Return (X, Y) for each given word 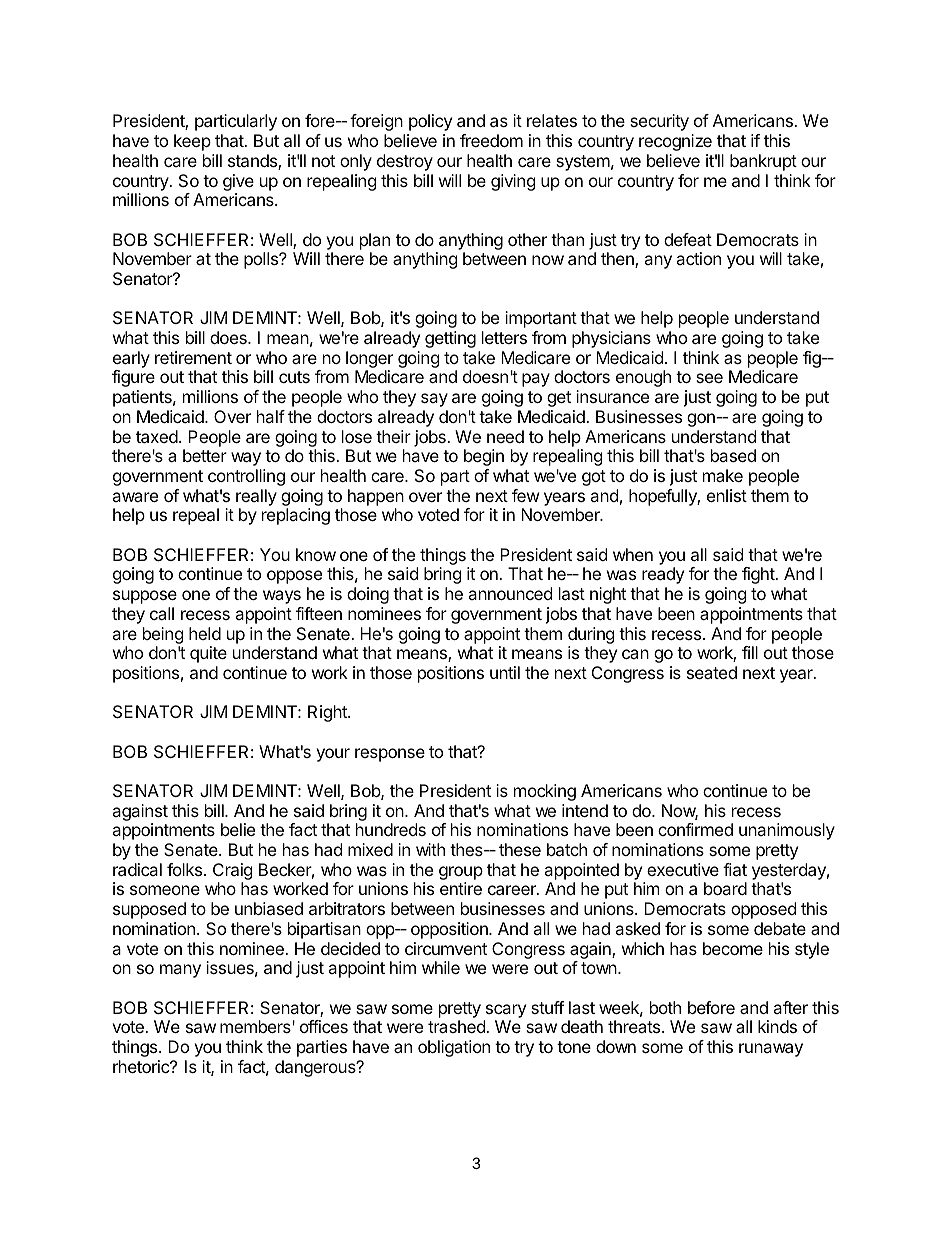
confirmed (695, 829)
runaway (771, 1050)
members (256, 1026)
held (205, 633)
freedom (491, 140)
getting (450, 339)
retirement (193, 357)
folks (186, 869)
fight (759, 575)
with (430, 849)
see (709, 378)
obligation (454, 1048)
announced (510, 593)
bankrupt (763, 162)
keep (192, 142)
